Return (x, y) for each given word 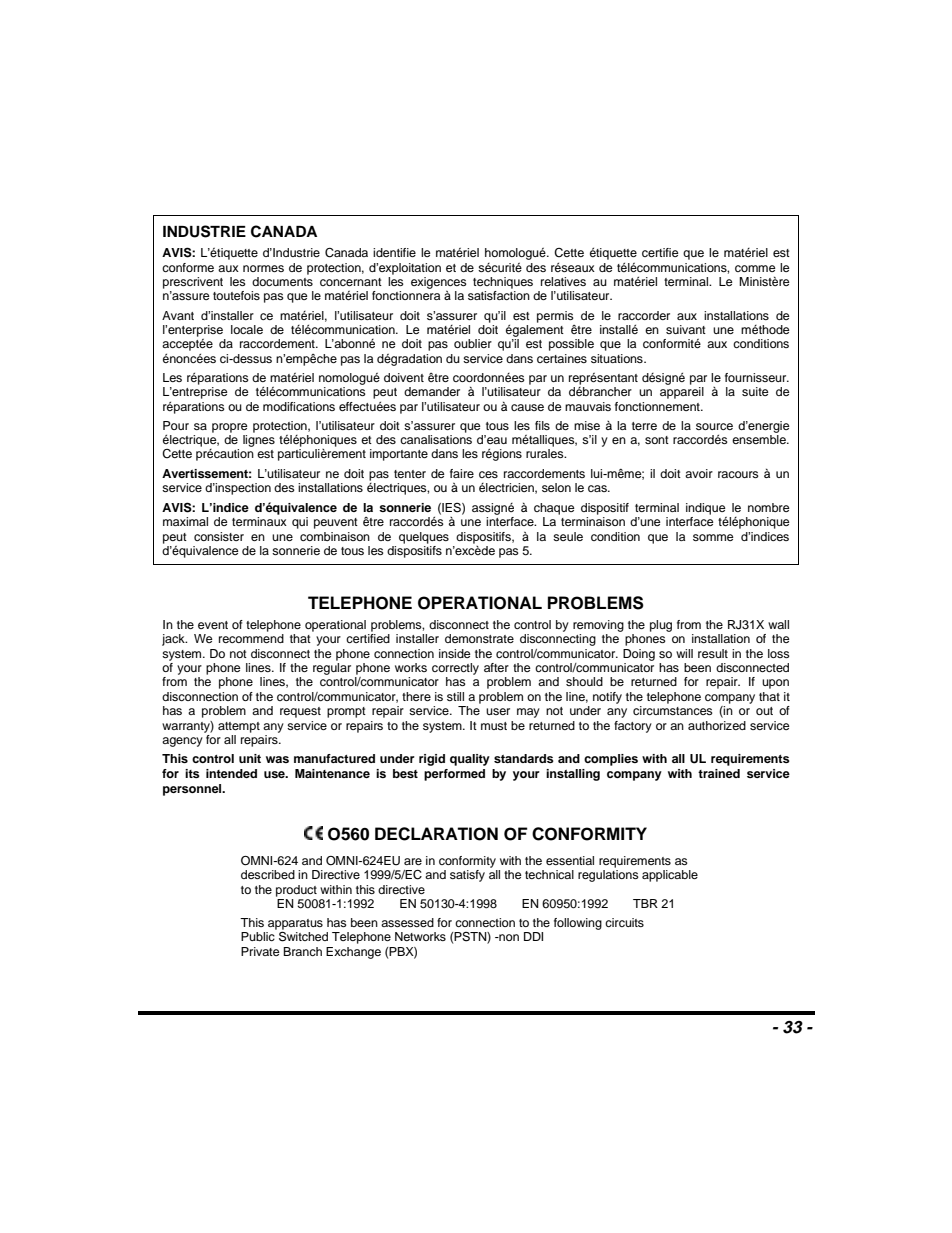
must (494, 726)
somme (713, 537)
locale (247, 329)
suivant (686, 329)
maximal (185, 521)
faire (462, 473)
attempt (239, 727)
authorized (717, 725)
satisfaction (499, 295)
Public (258, 936)
